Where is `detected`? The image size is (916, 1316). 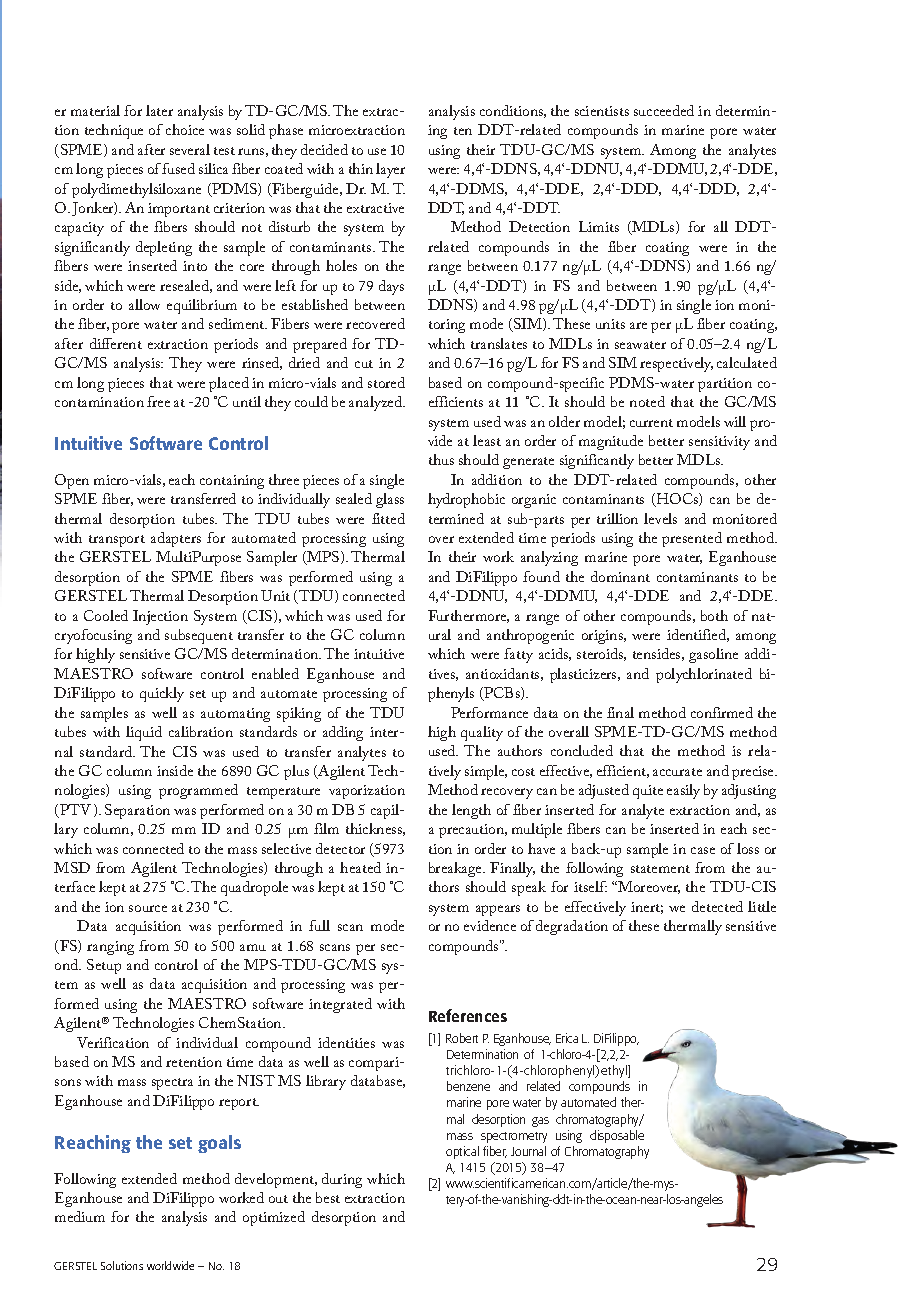 detected is located at coordinates (717, 906).
